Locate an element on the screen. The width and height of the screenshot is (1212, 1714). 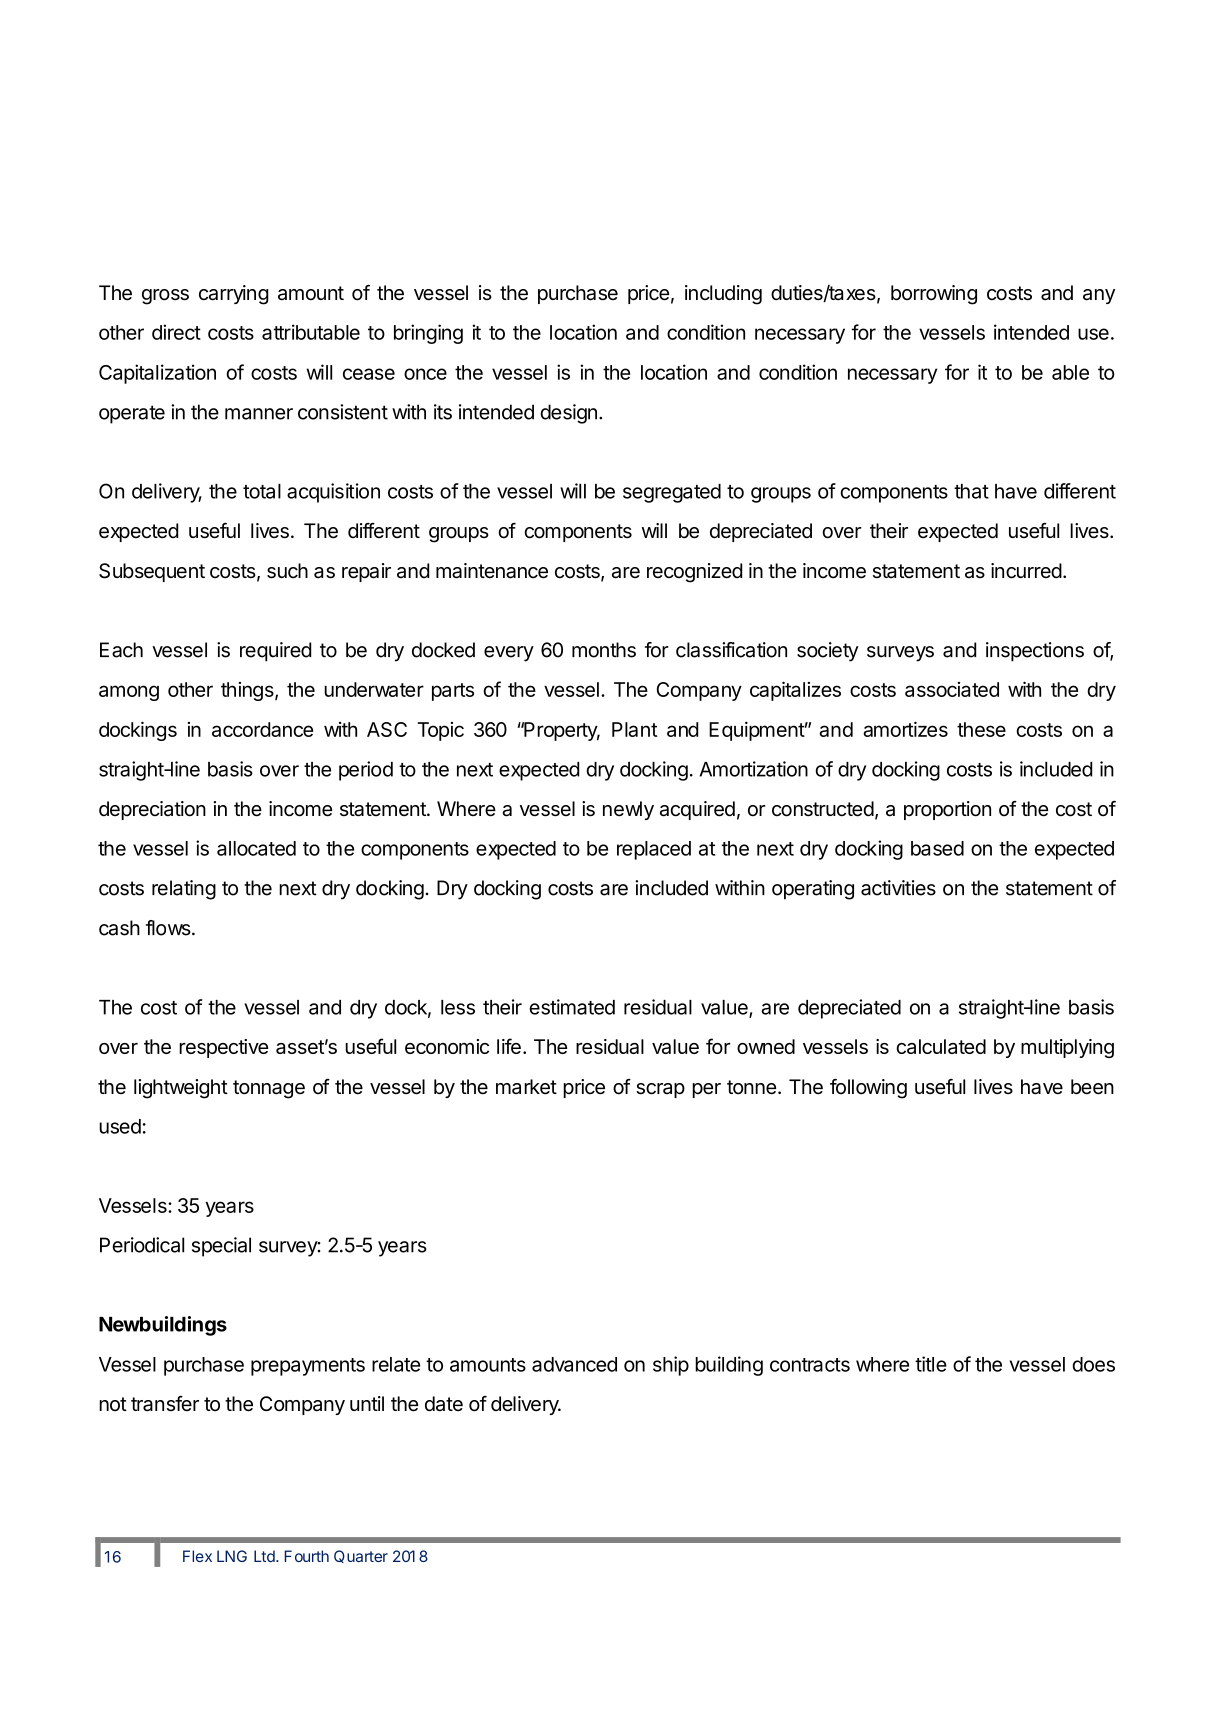
scrap is located at coordinates (660, 1090).
